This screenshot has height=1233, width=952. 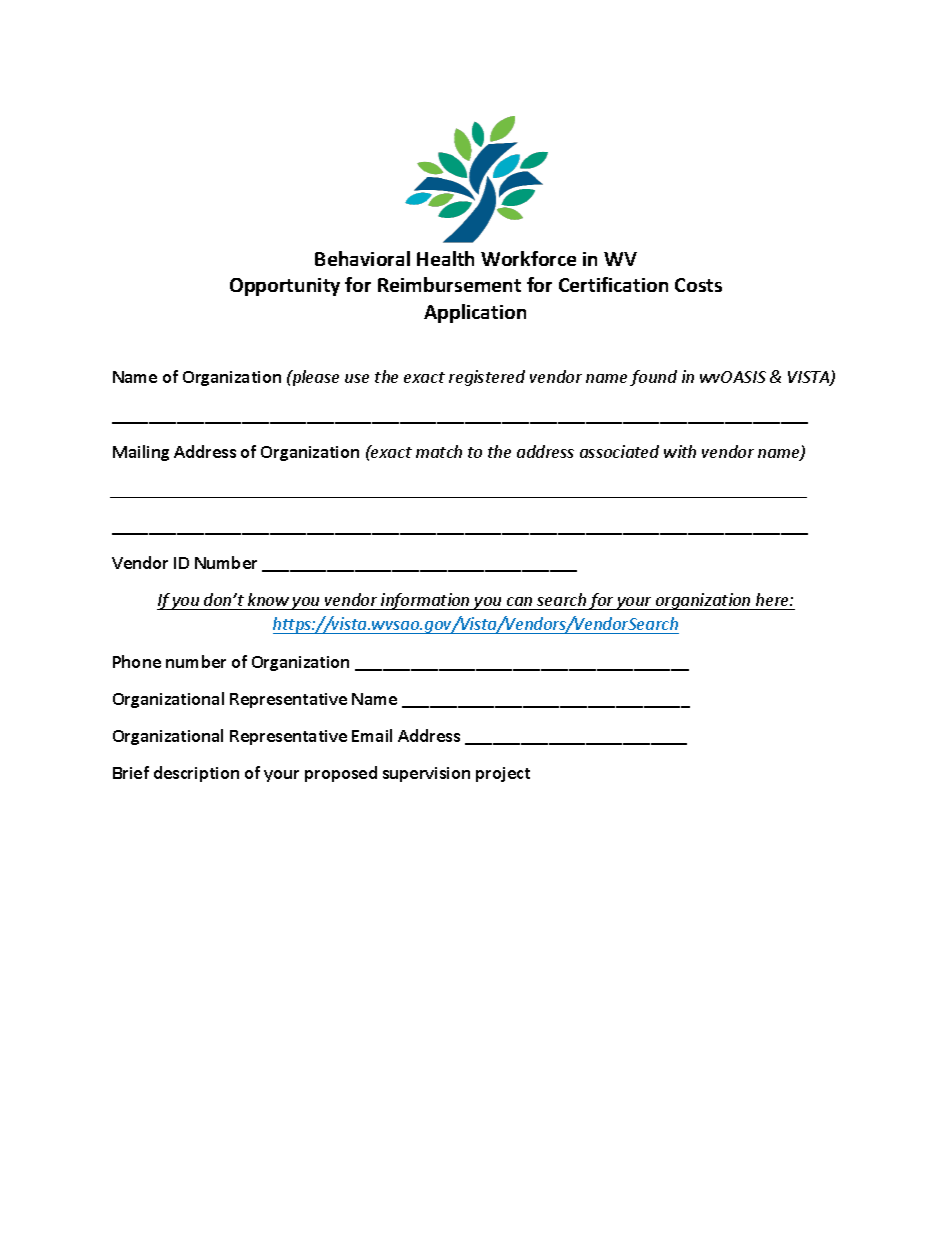 What do you see at coordinates (773, 599) in the screenshot?
I see `here` at bounding box center [773, 599].
